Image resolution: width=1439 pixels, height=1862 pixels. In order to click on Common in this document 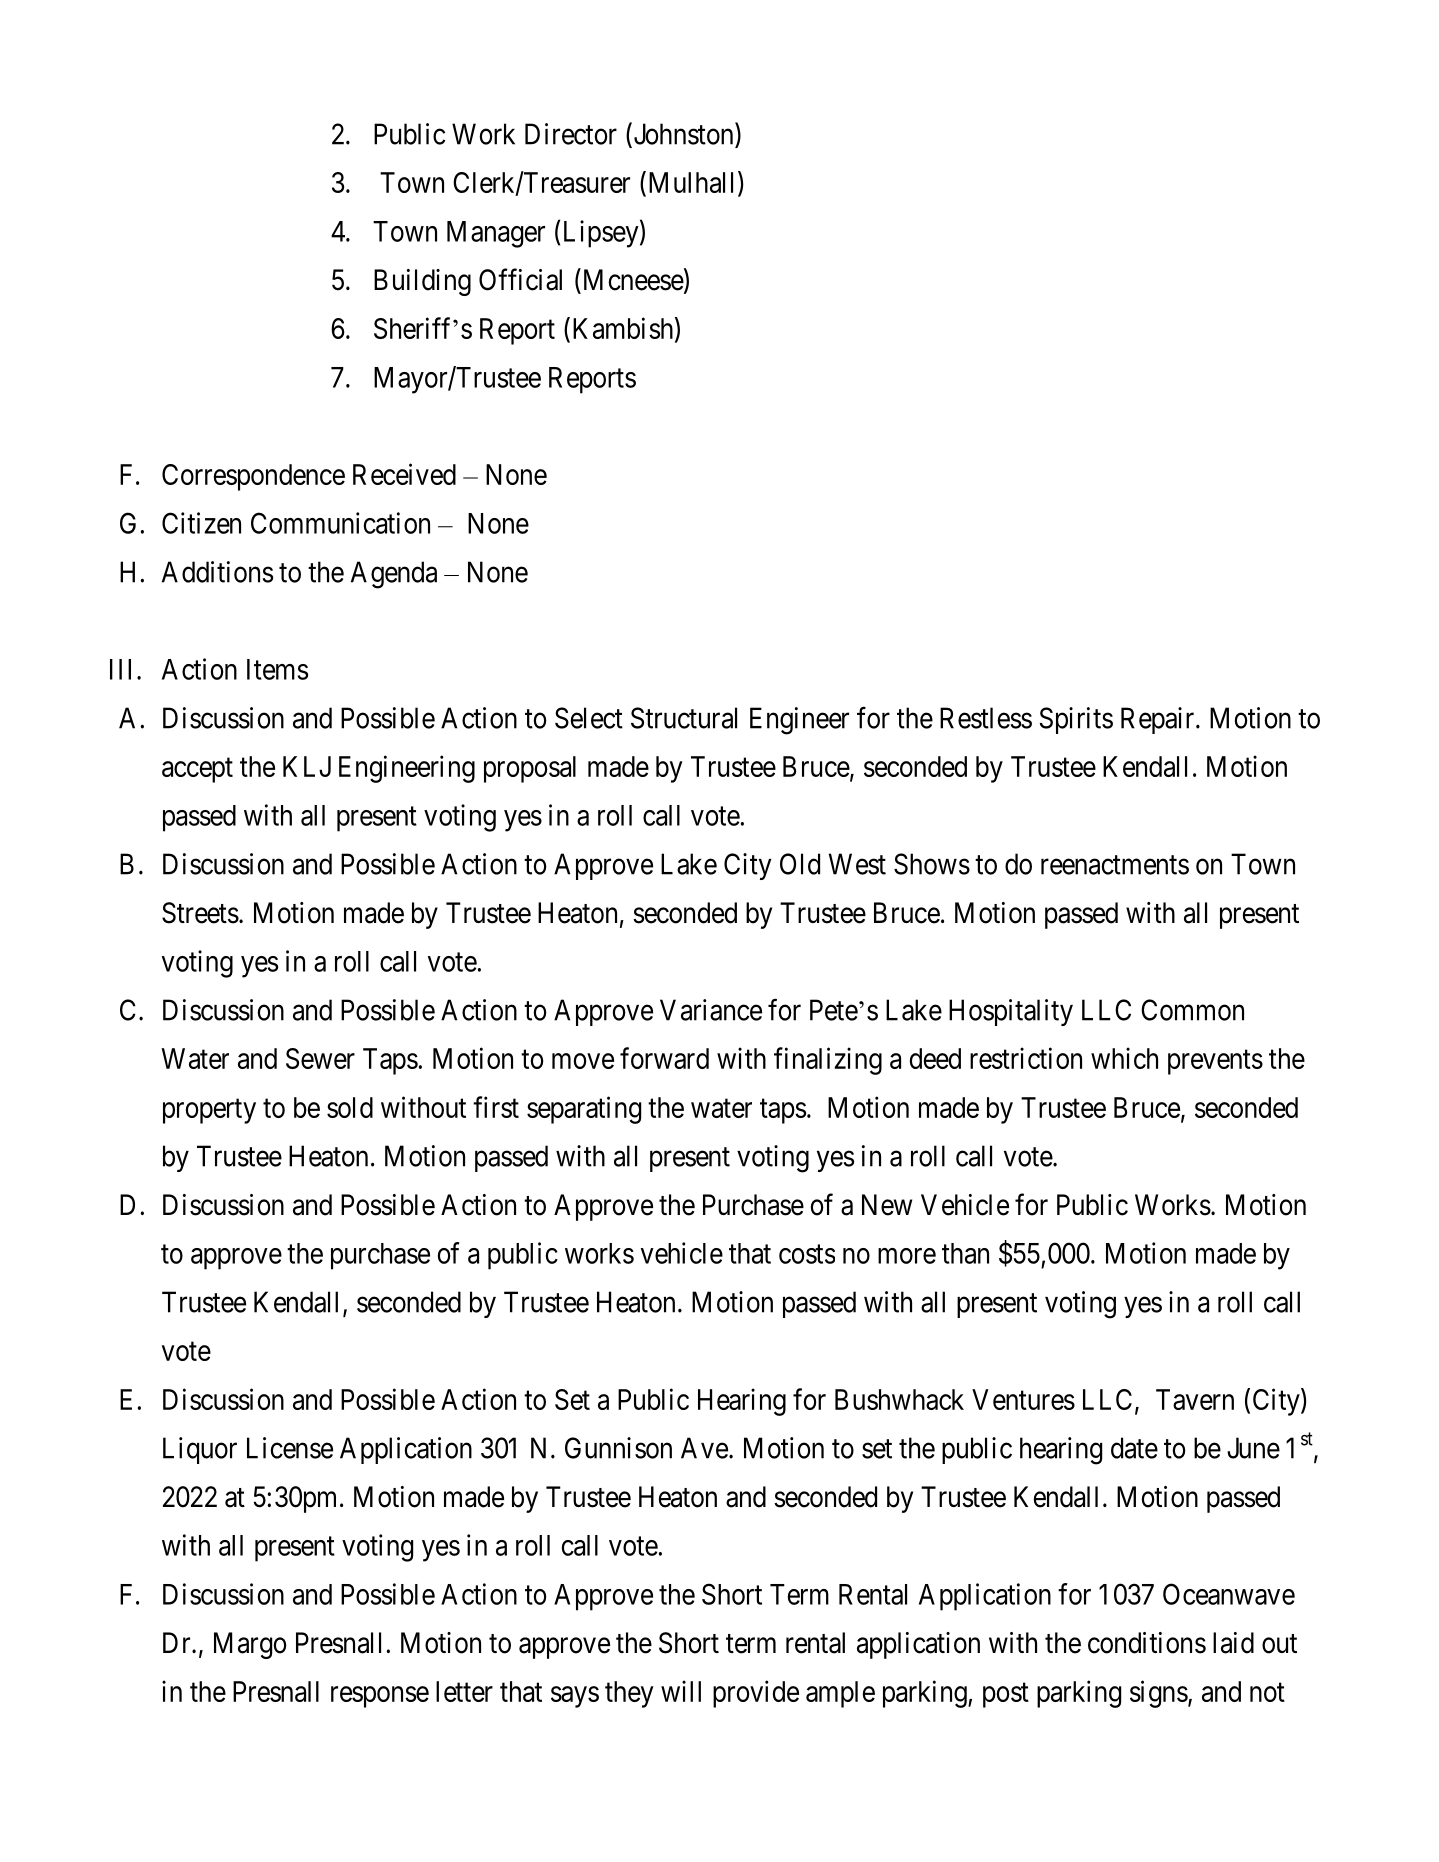, I will do `click(1192, 1010)`.
